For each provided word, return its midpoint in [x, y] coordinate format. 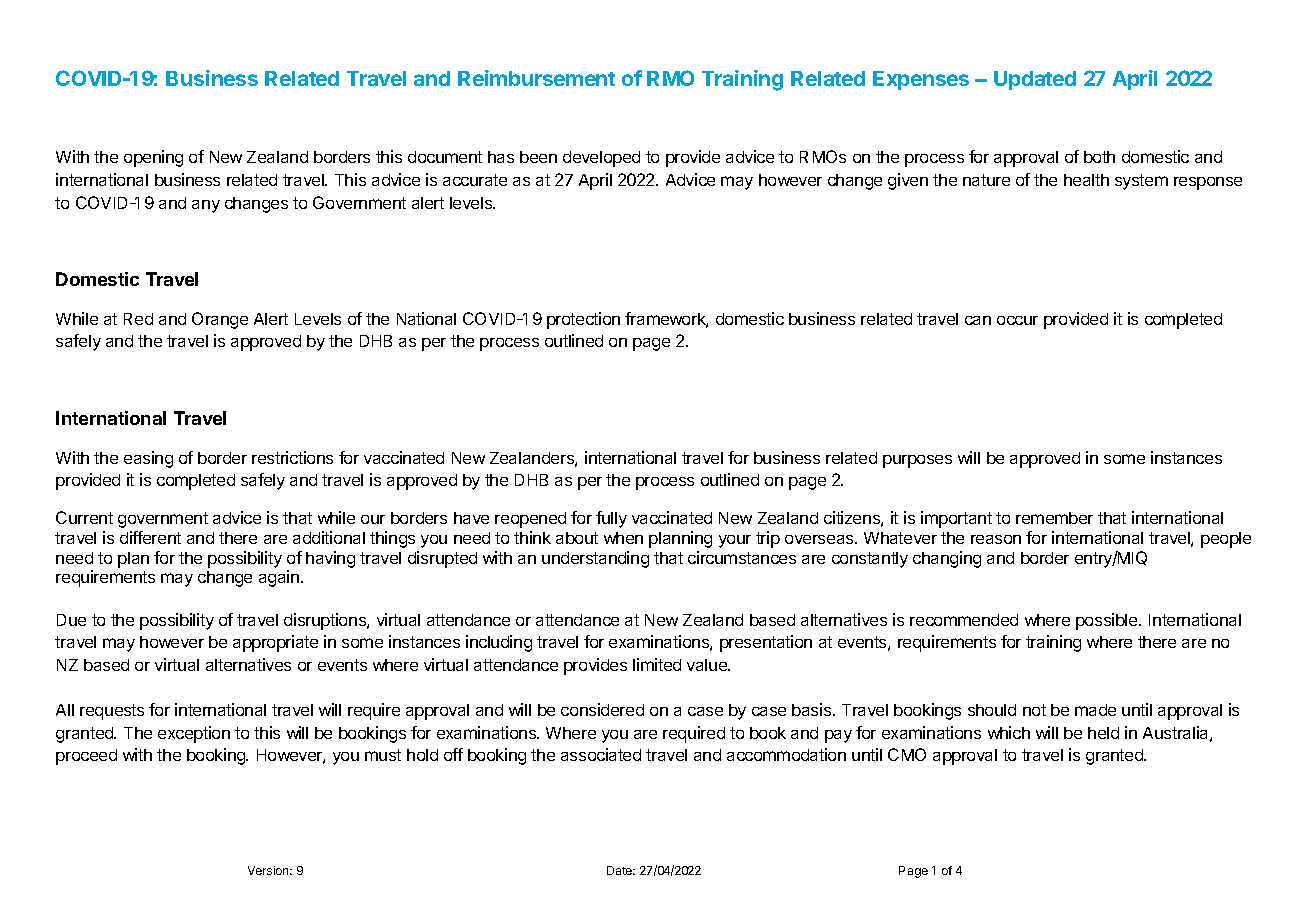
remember [1054, 518]
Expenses [921, 80]
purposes [917, 461]
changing [947, 559]
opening [153, 158]
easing [148, 459]
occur [1017, 320]
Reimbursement [536, 78]
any [206, 206]
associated [601, 754]
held [1103, 733]
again [279, 578]
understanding [595, 559]
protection [583, 320]
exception [194, 734]
